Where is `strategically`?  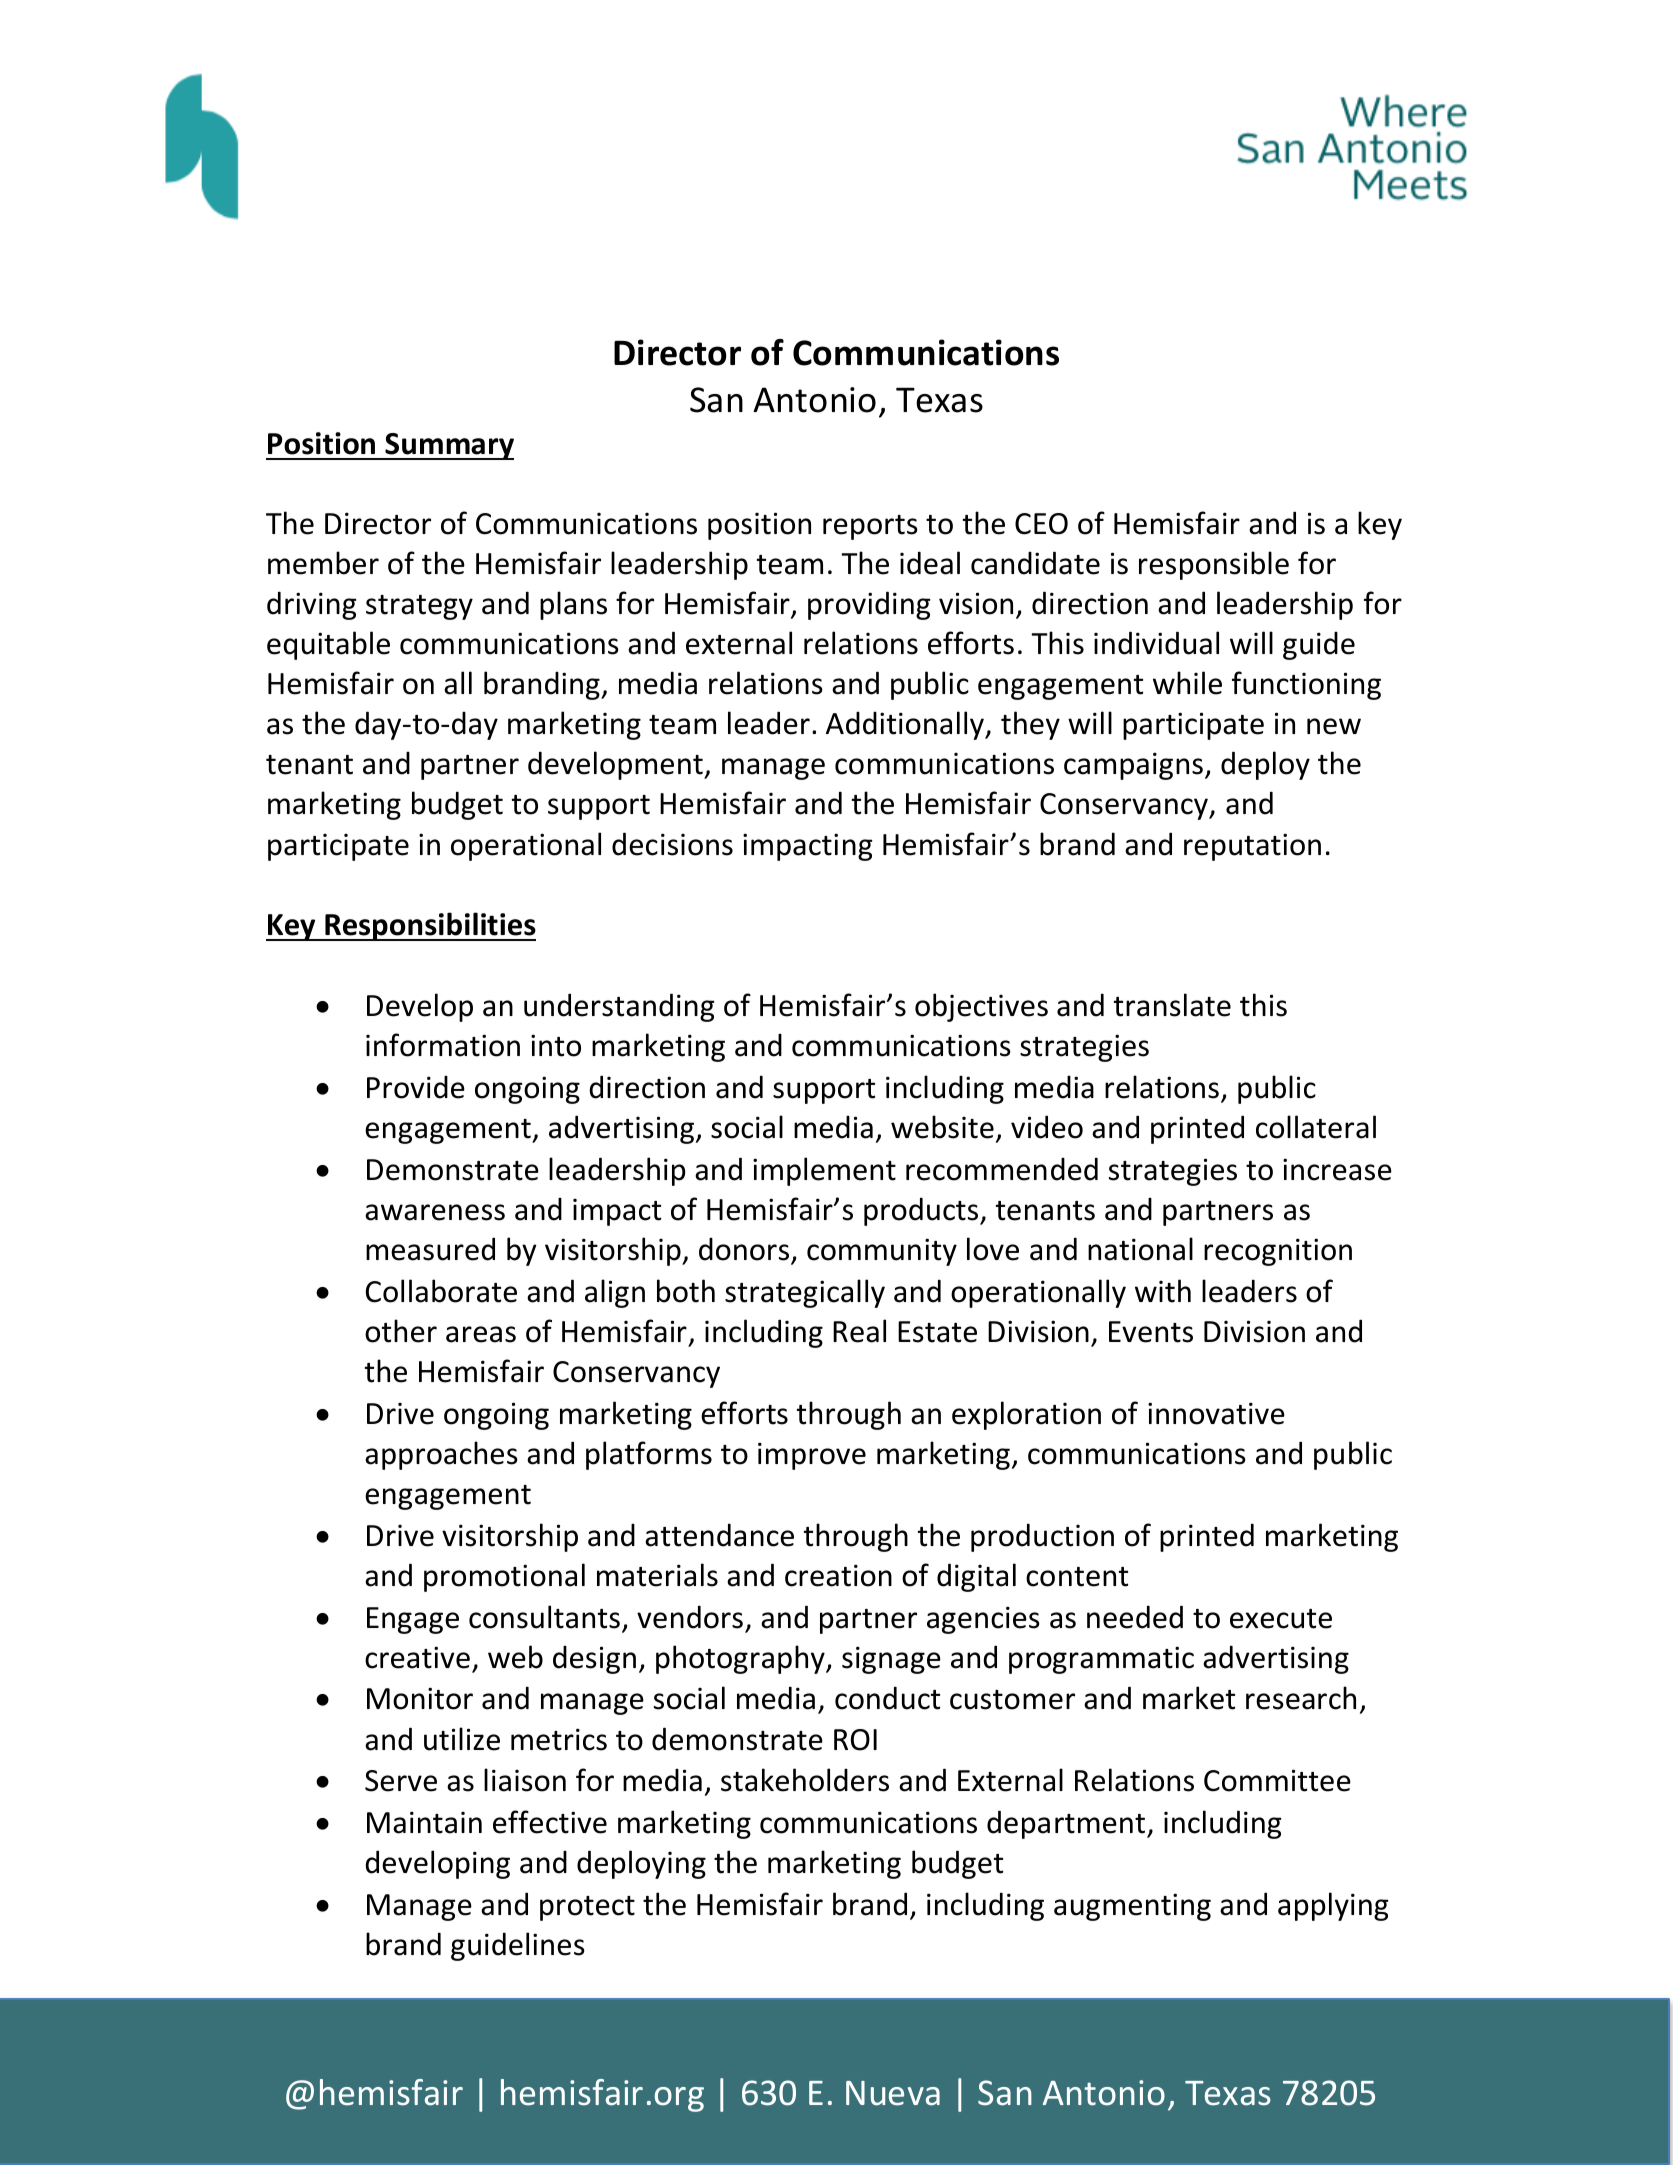
strategically is located at coordinates (805, 1293).
